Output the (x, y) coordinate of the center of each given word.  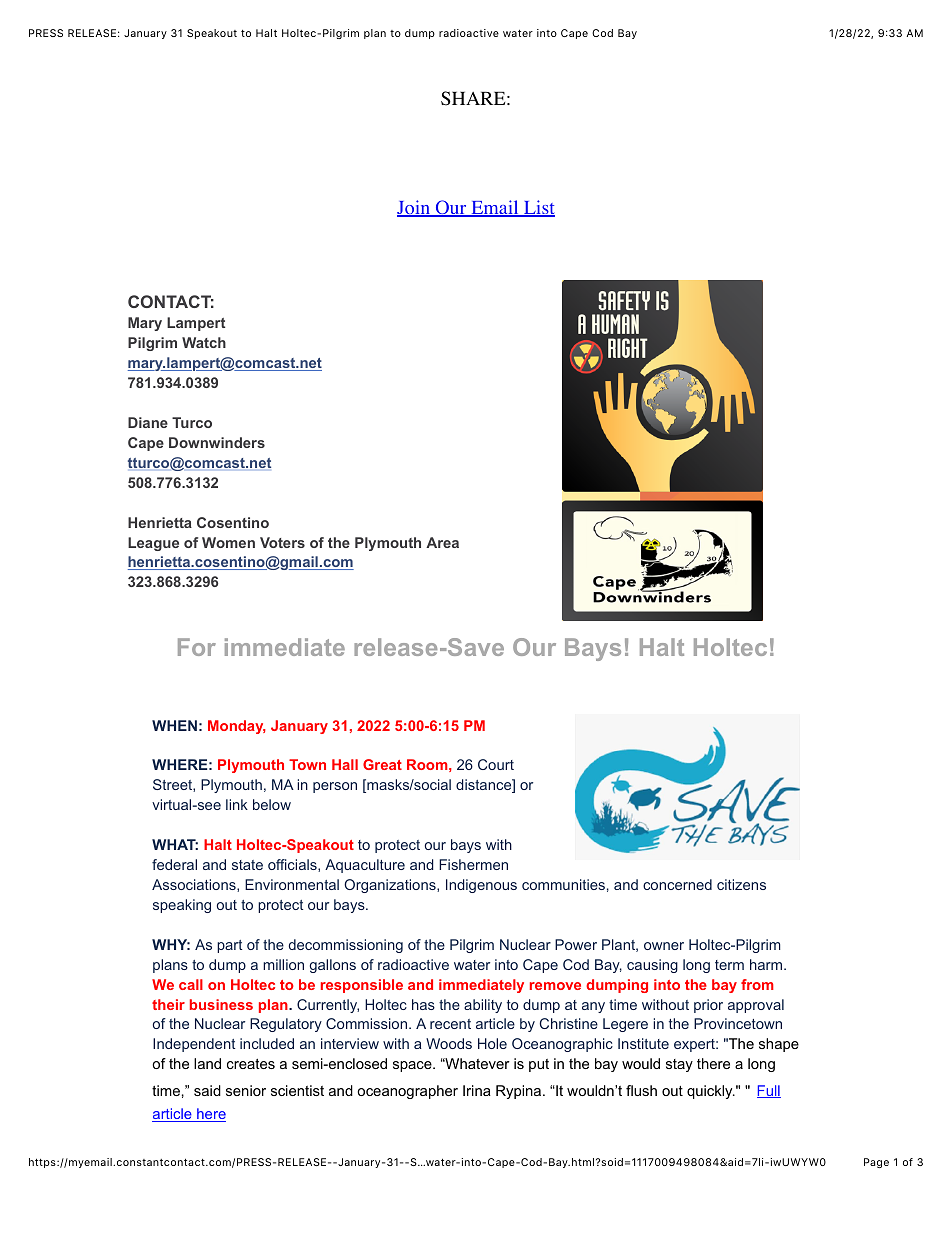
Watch (204, 342)
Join (415, 208)
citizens (741, 884)
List (538, 208)
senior (246, 1090)
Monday (237, 727)
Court (496, 764)
